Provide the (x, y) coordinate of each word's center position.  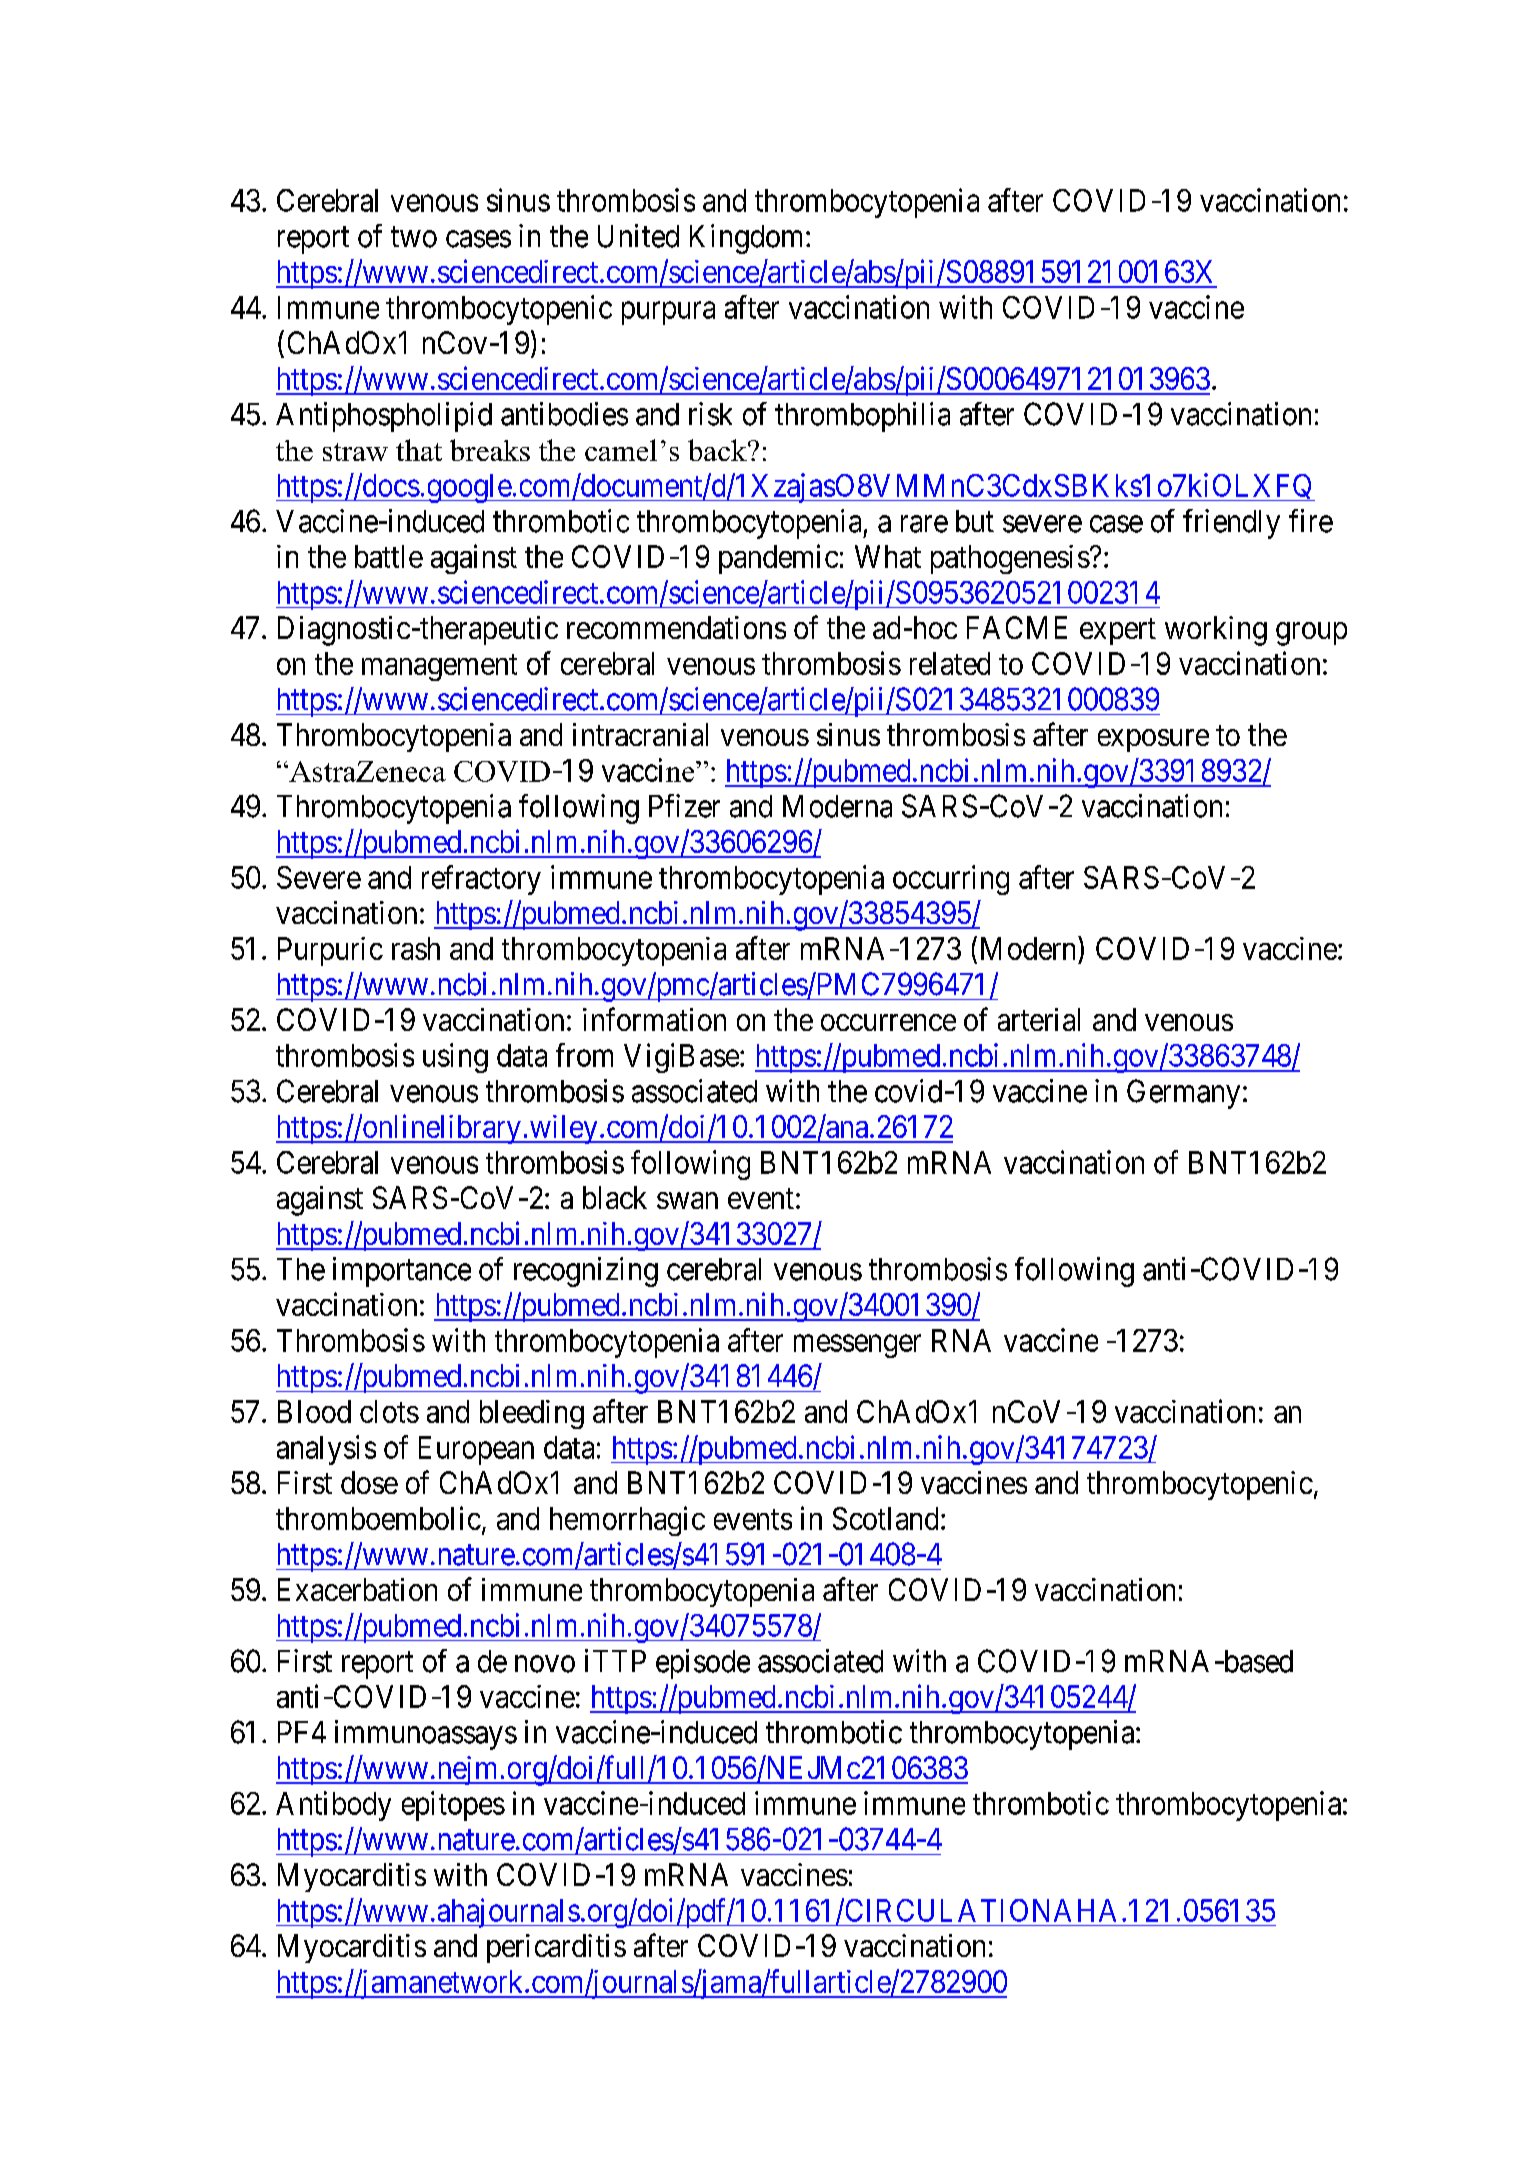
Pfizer (684, 806)
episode (703, 1664)
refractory (481, 880)
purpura (668, 313)
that (419, 450)
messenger (857, 1346)
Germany (1183, 1094)
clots (389, 1411)
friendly (1231, 524)
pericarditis (556, 1948)
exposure (1153, 740)
